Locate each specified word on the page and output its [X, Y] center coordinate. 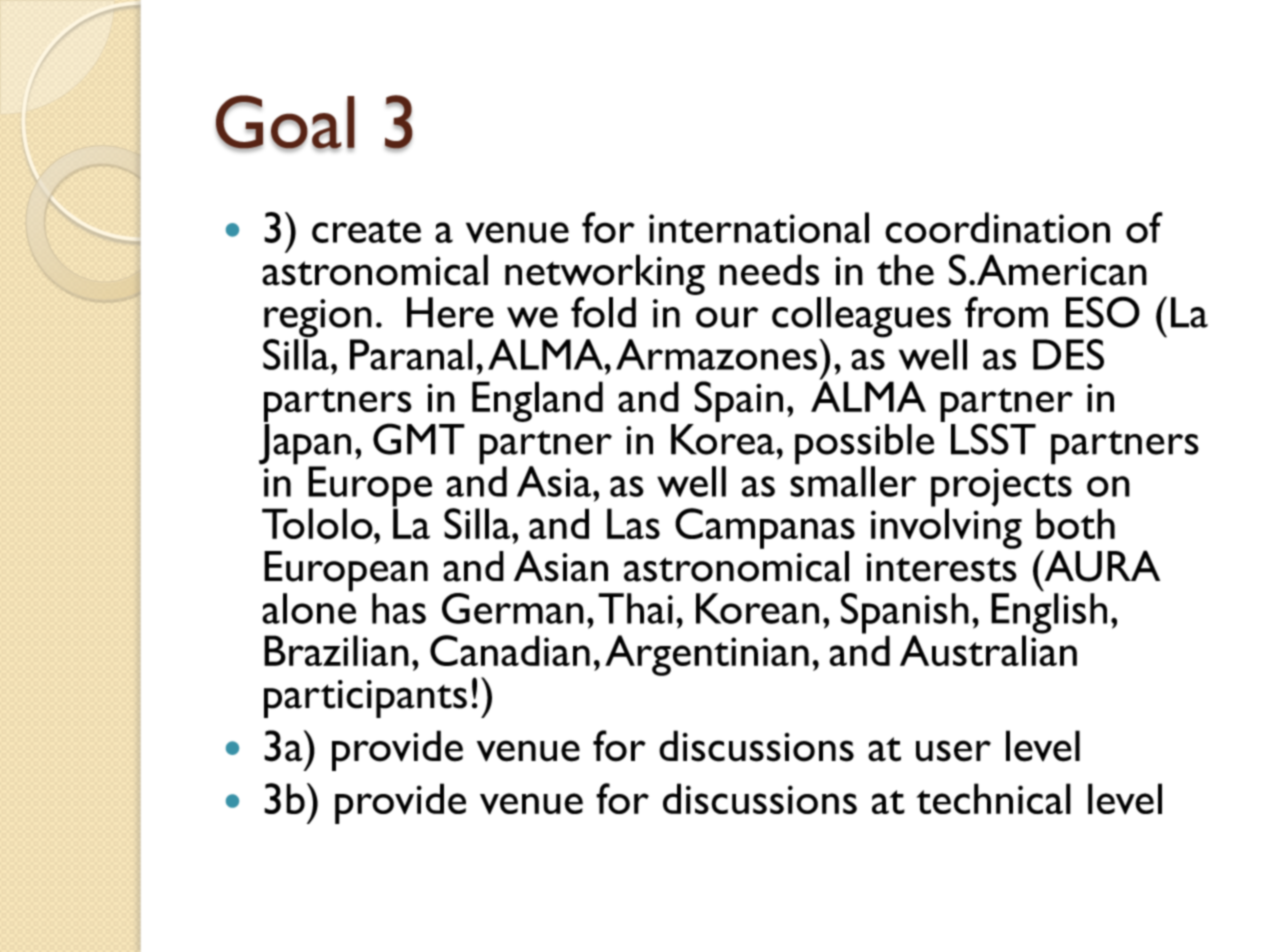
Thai [635, 608]
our [727, 317]
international [759, 227]
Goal [285, 123]
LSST [993, 439]
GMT [419, 439]
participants [365, 699]
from [1006, 312]
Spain [738, 401]
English [1049, 613]
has [399, 608]
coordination [997, 227]
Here [450, 312]
